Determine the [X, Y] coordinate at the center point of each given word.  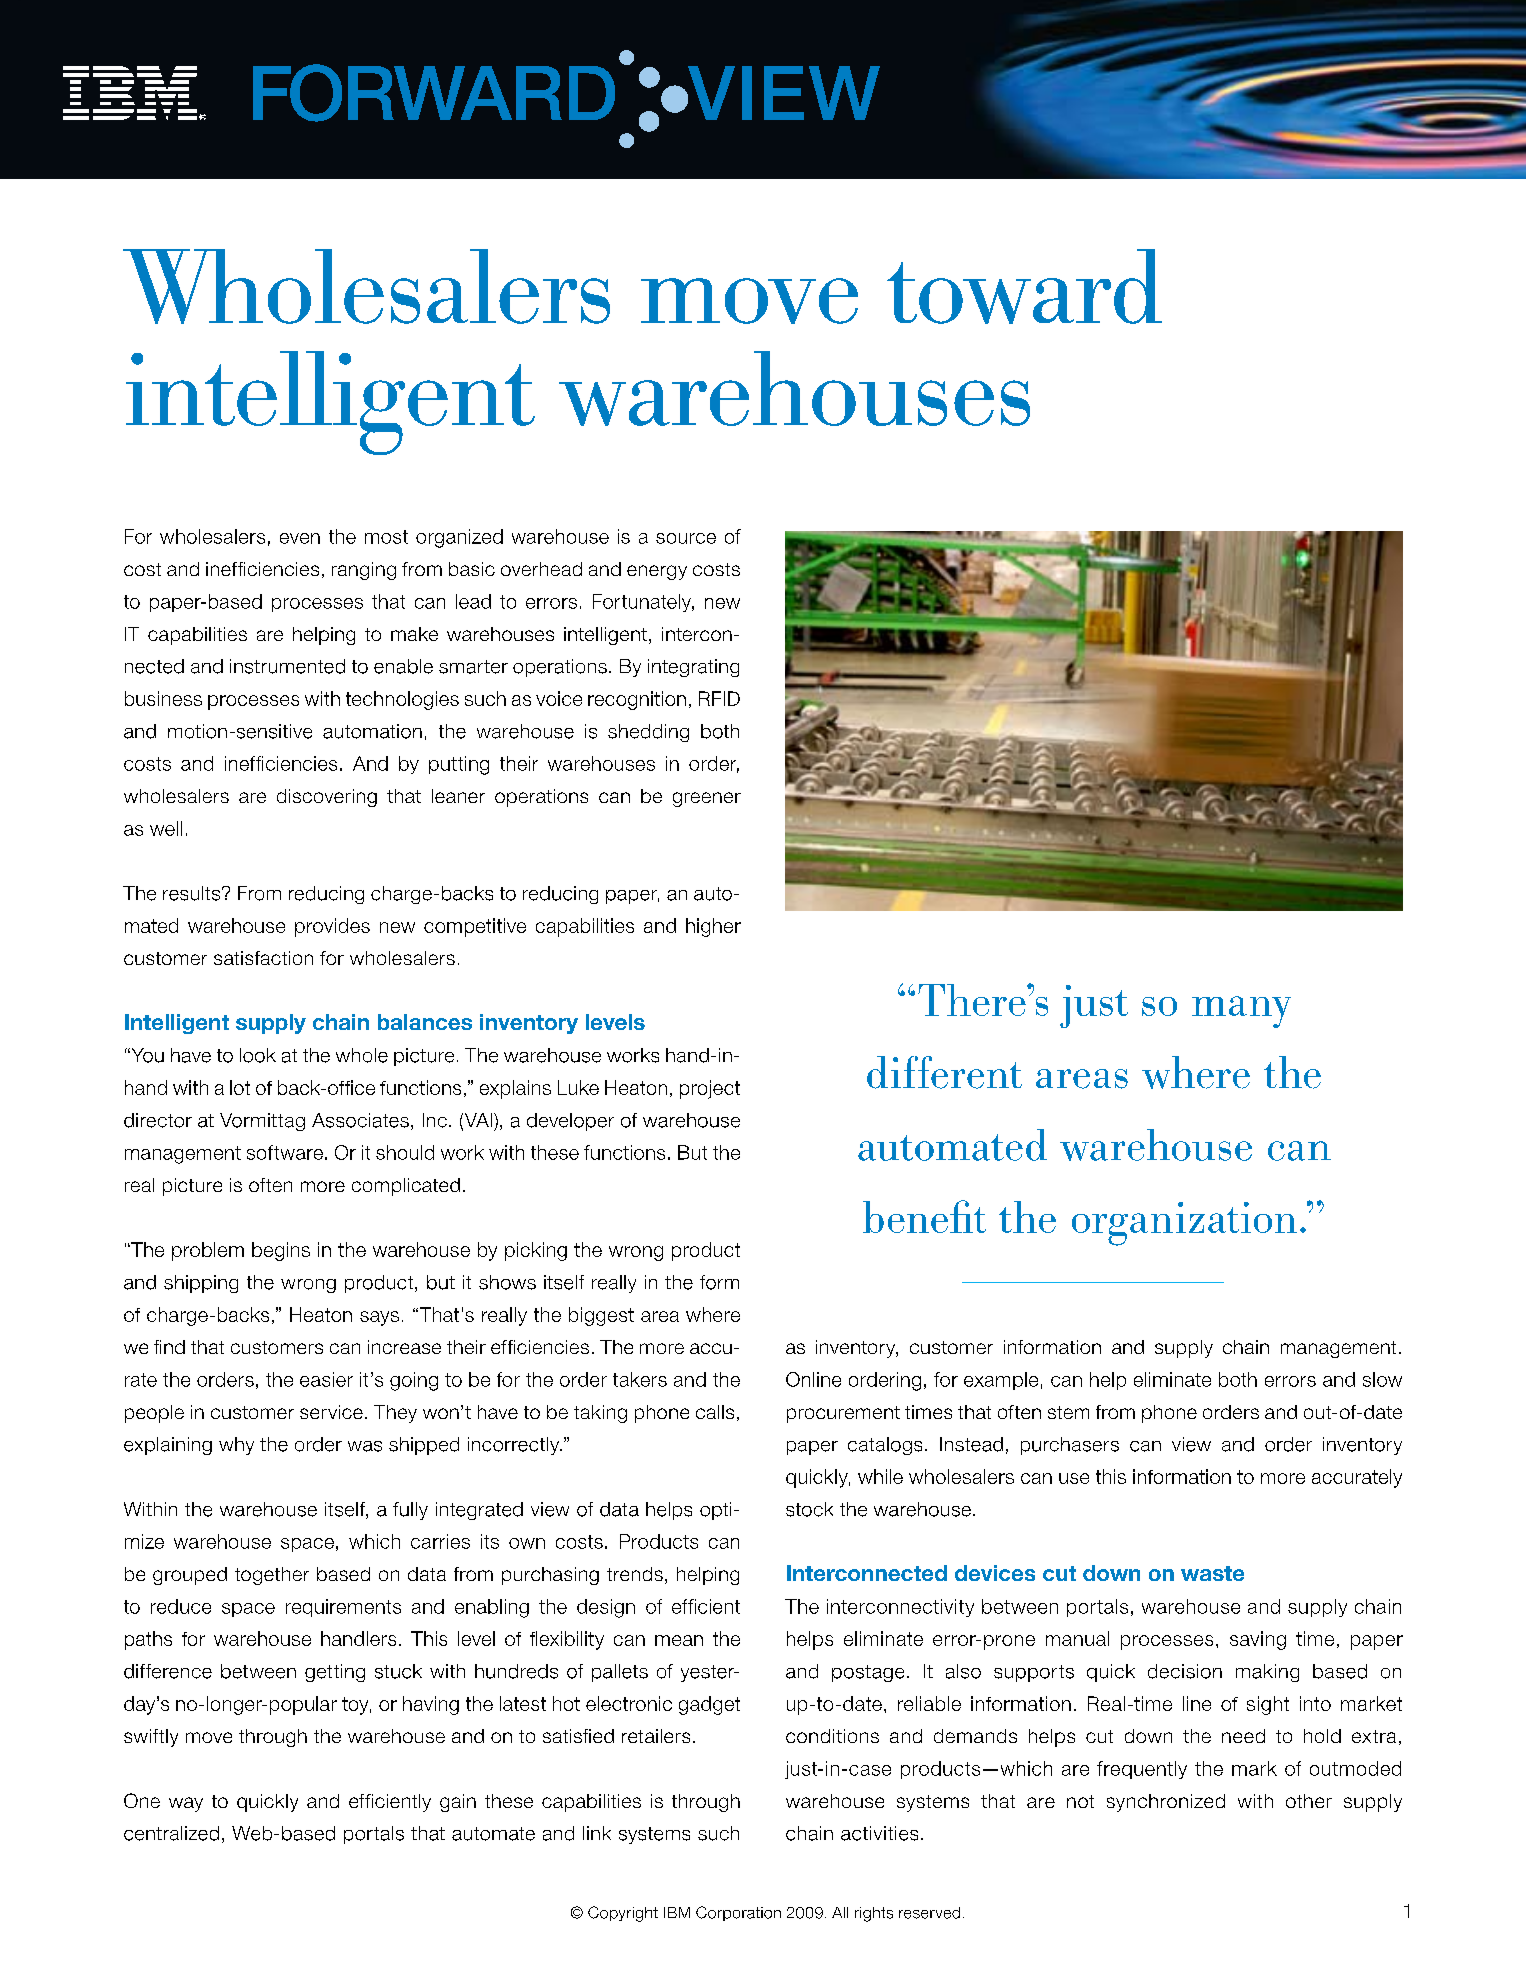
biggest [601, 1316]
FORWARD [434, 93]
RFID [719, 698]
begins [281, 1251]
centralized [171, 1833]
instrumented [287, 666]
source [686, 538]
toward [1024, 286]
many [1241, 1012]
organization [1184, 1224]
